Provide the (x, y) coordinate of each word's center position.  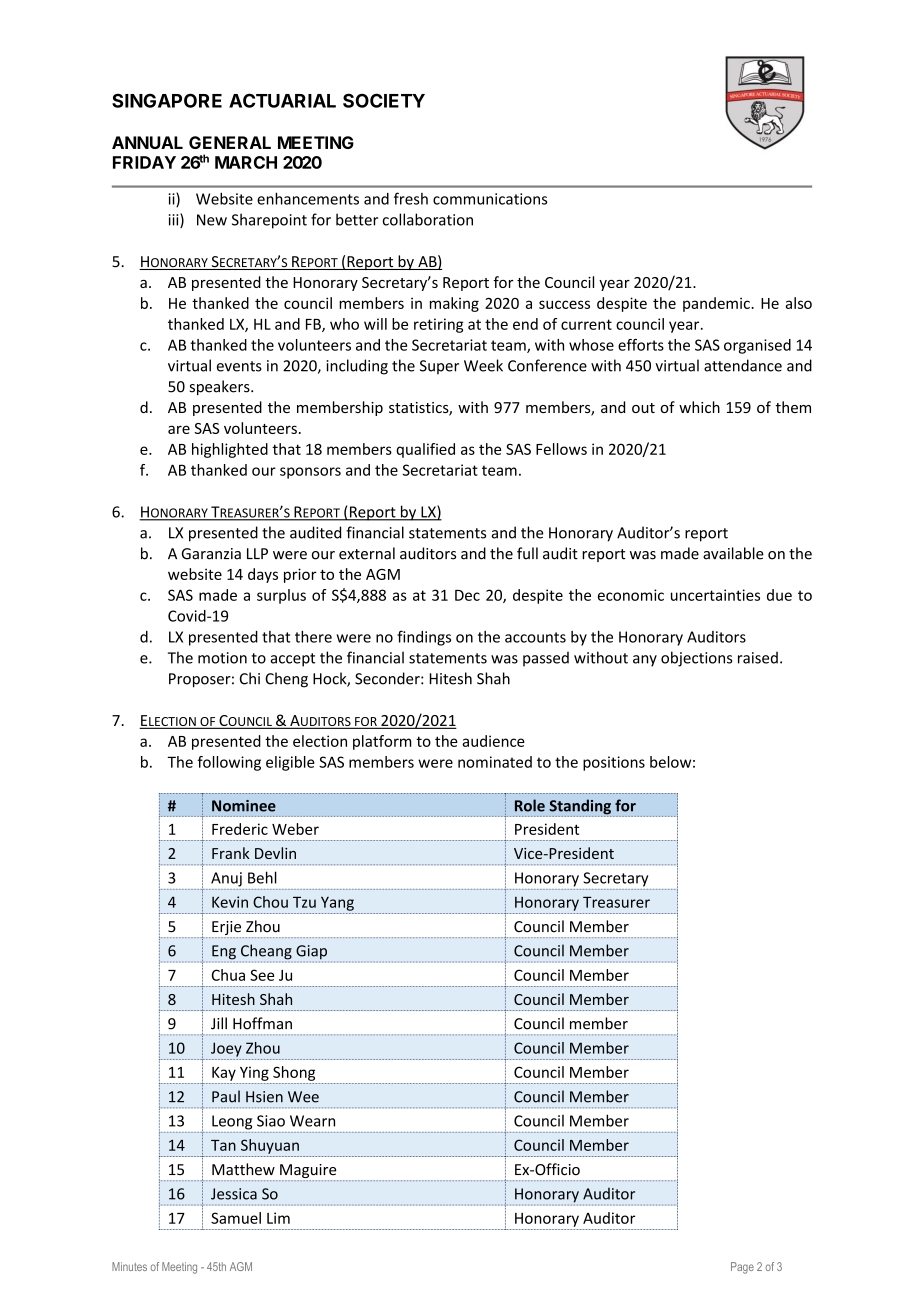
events (239, 366)
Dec (467, 595)
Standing (580, 808)
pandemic (717, 304)
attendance (743, 365)
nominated (495, 762)
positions (614, 763)
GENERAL (230, 142)
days (263, 575)
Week (483, 365)
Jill (219, 1023)
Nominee (244, 806)
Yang (337, 903)
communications (490, 199)
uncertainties (715, 595)
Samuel (236, 1218)
